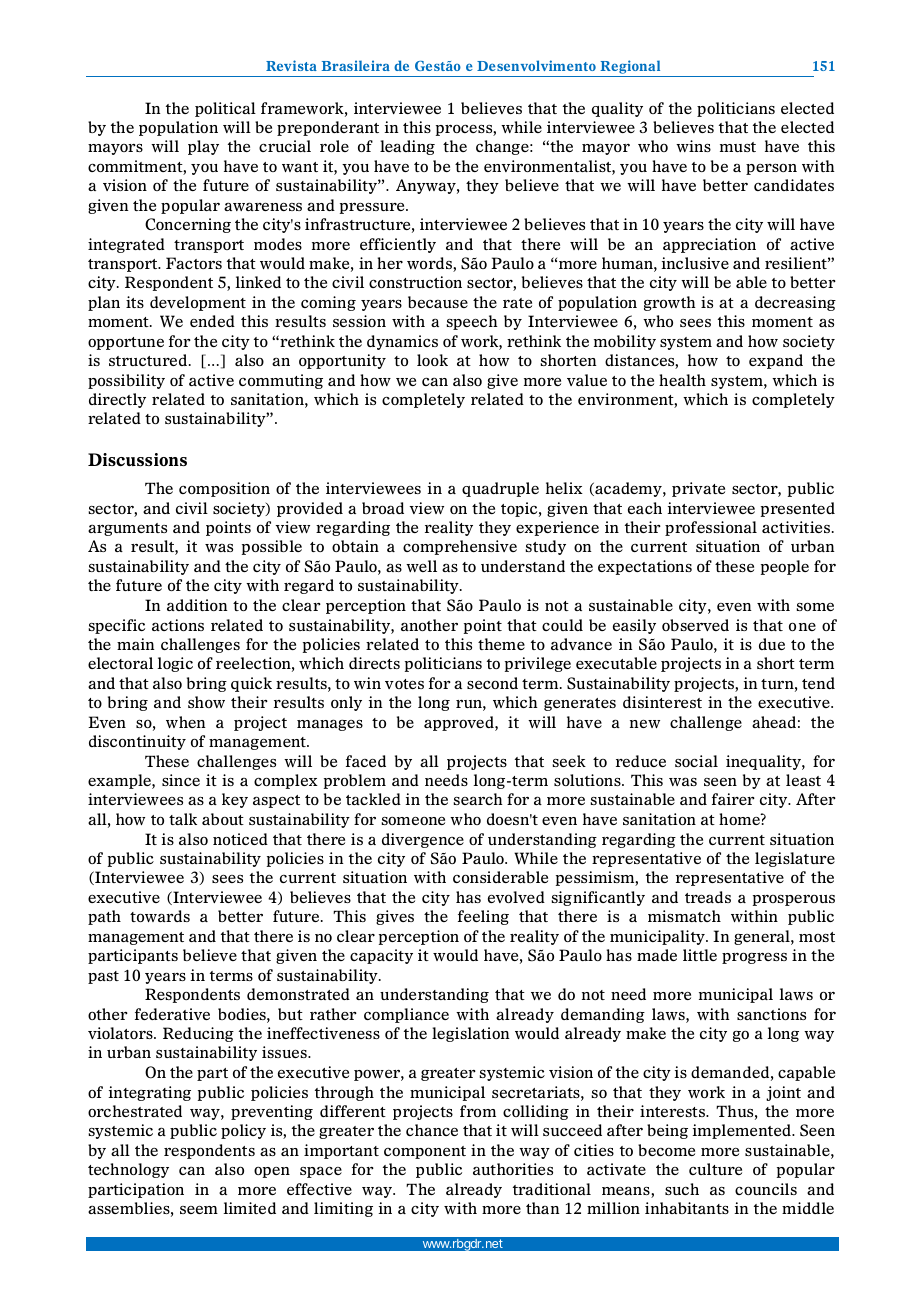  Describe the element at coordinates (708, 897) in the page. I see `treads` at that location.
